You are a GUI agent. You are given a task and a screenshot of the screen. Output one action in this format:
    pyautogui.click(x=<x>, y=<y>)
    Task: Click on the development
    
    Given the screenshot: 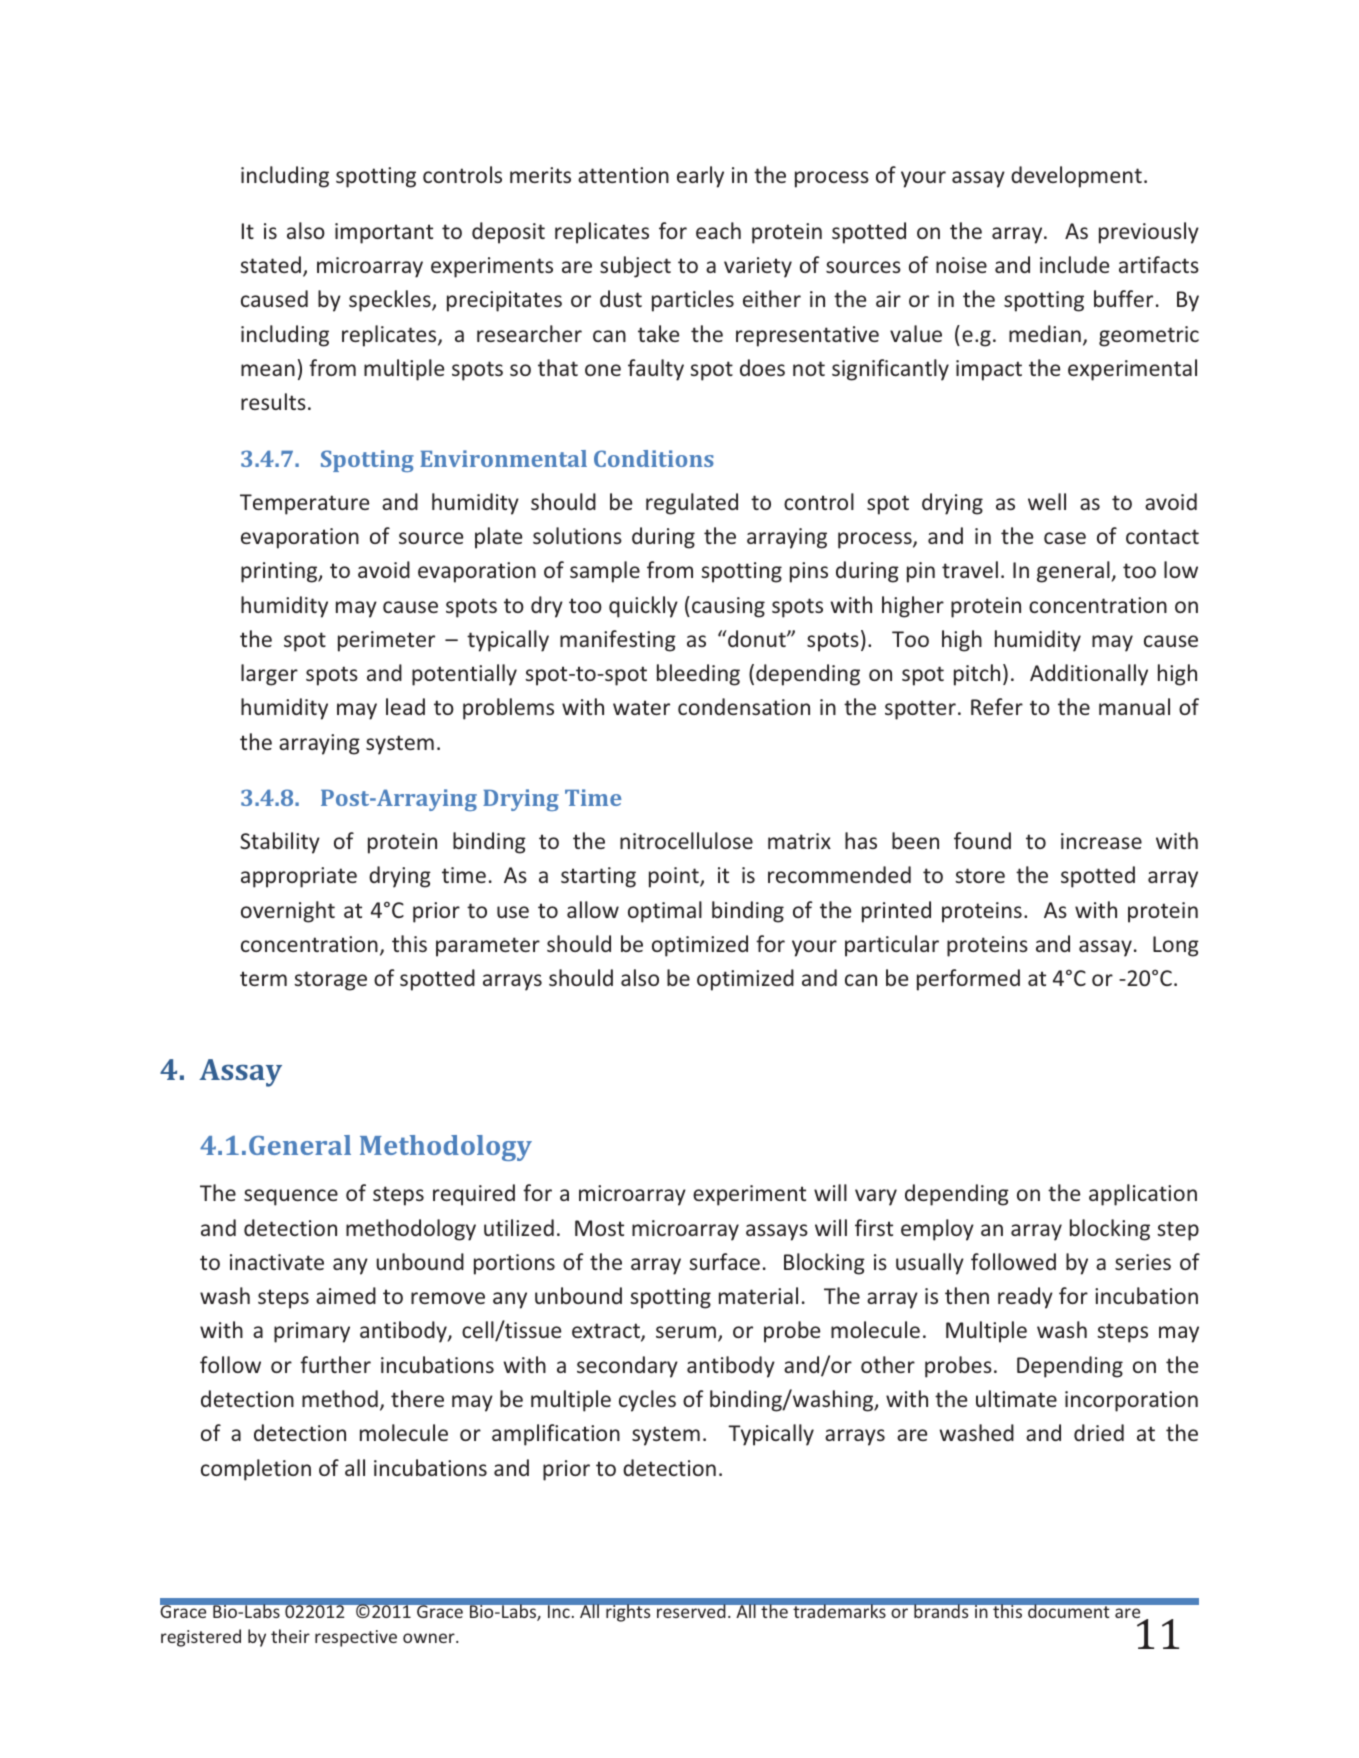 What is the action you would take?
    pyautogui.click(x=1076, y=177)
